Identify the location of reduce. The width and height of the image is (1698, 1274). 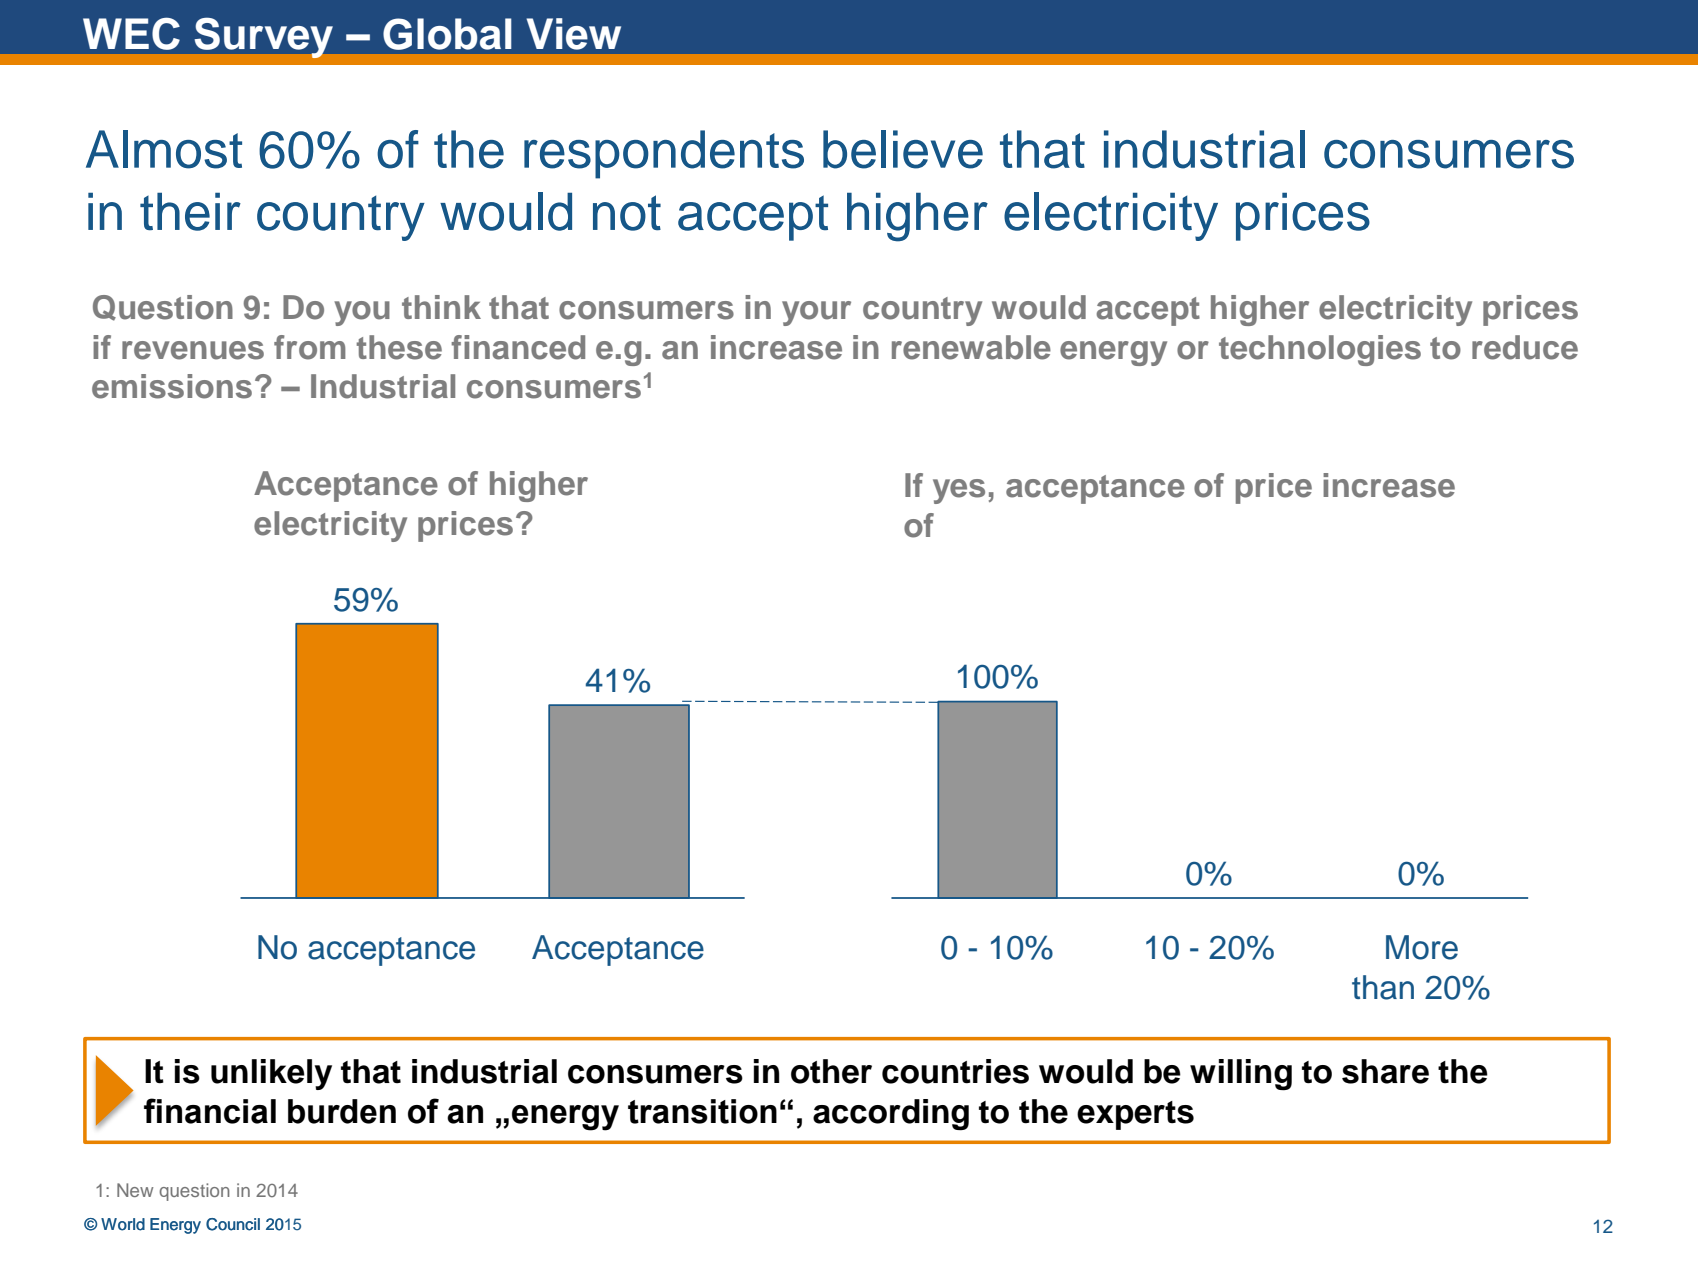
(1525, 347).
